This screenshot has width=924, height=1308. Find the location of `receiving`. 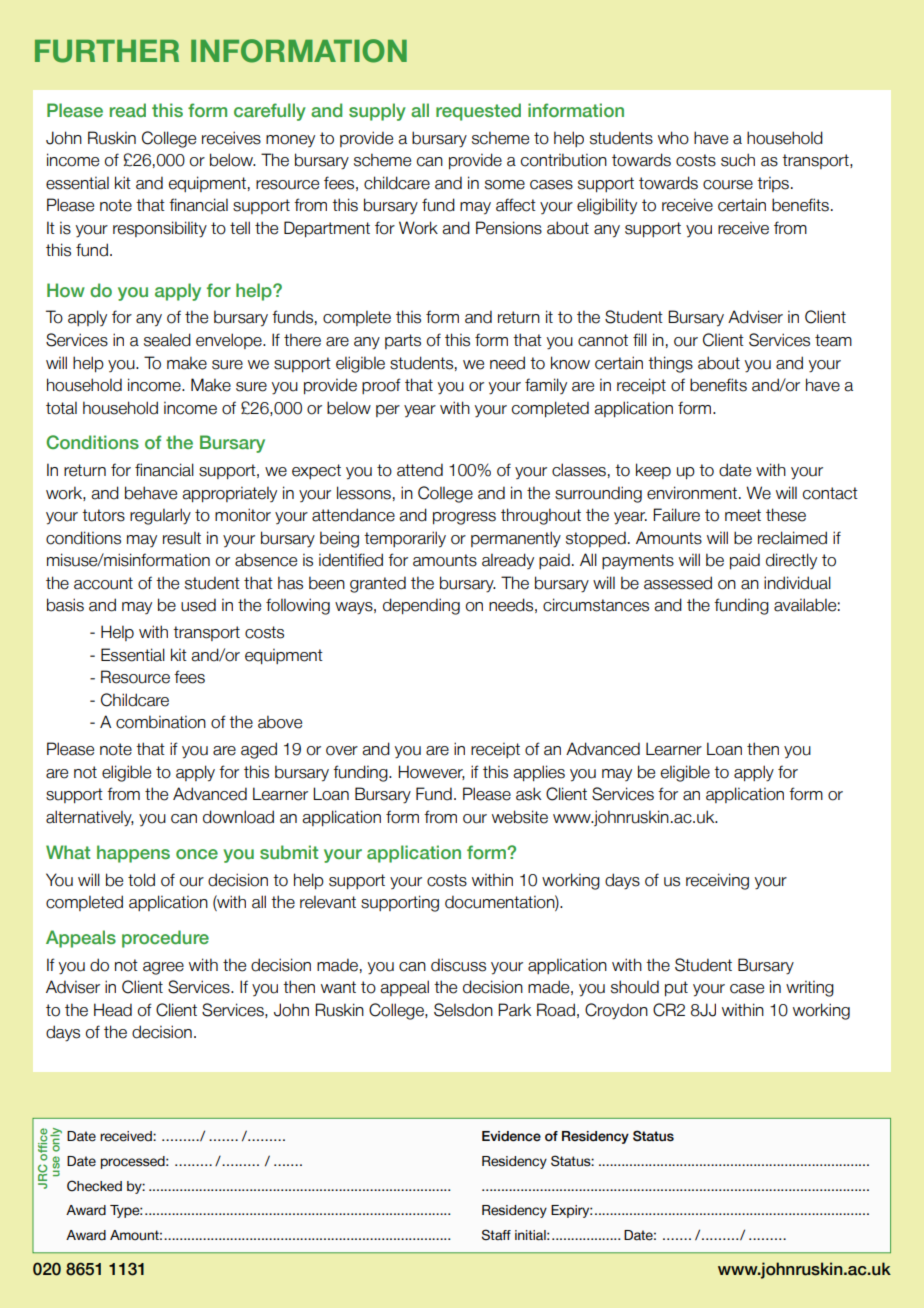

receiving is located at coordinates (717, 881).
